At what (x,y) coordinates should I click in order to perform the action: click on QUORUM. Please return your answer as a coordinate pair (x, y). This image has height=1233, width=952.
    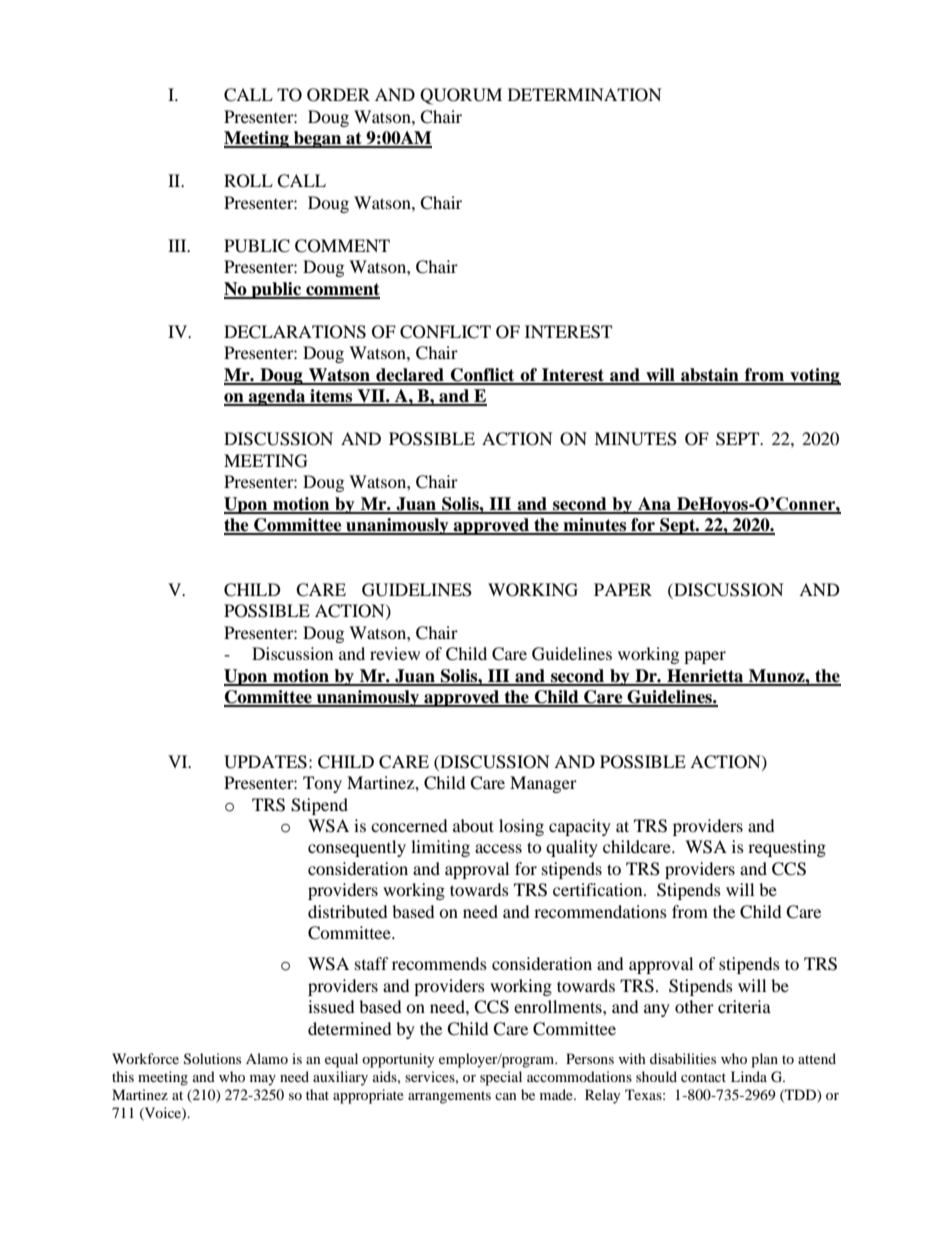
    Looking at the image, I should click on (461, 96).
